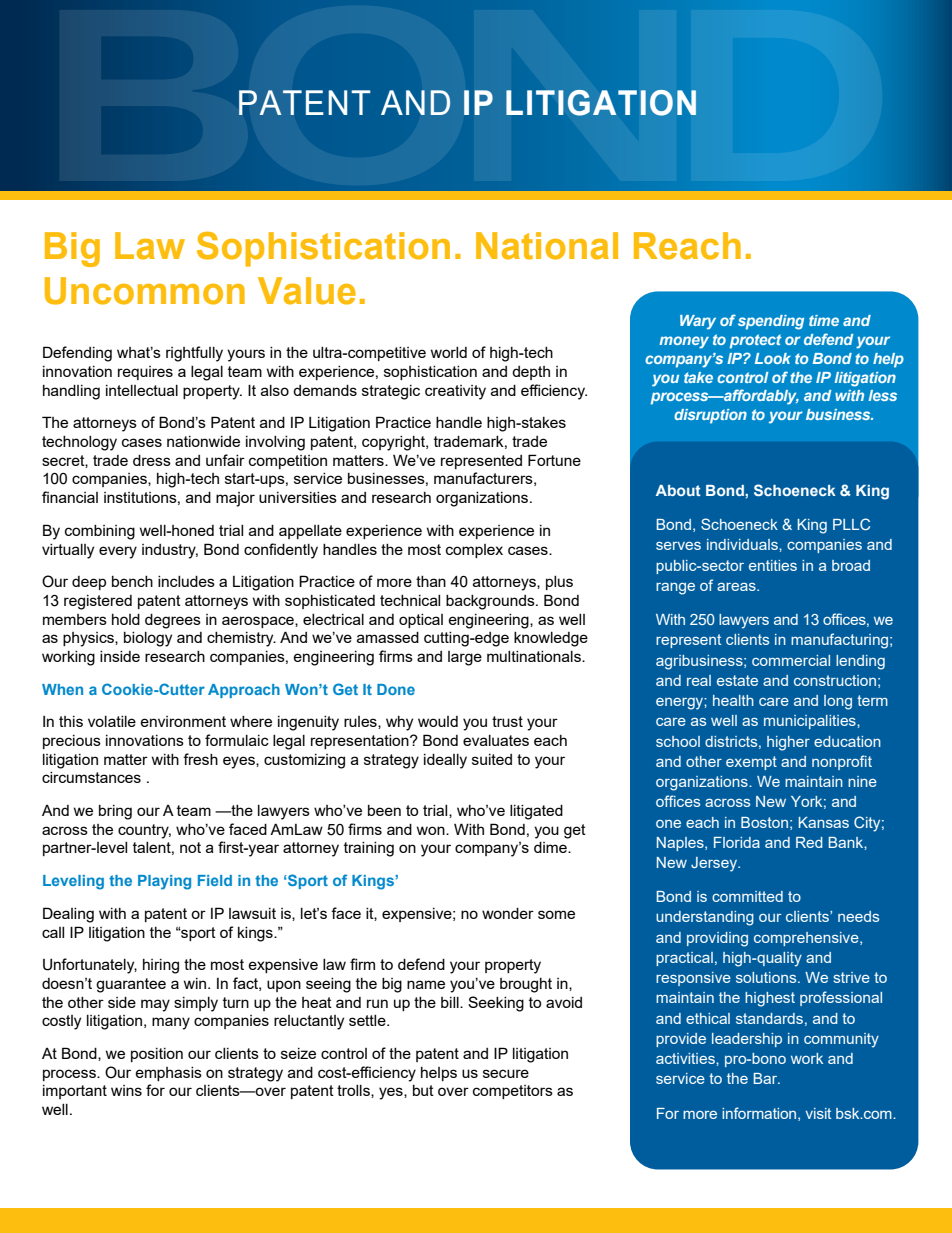  I want to click on world, so click(449, 352).
